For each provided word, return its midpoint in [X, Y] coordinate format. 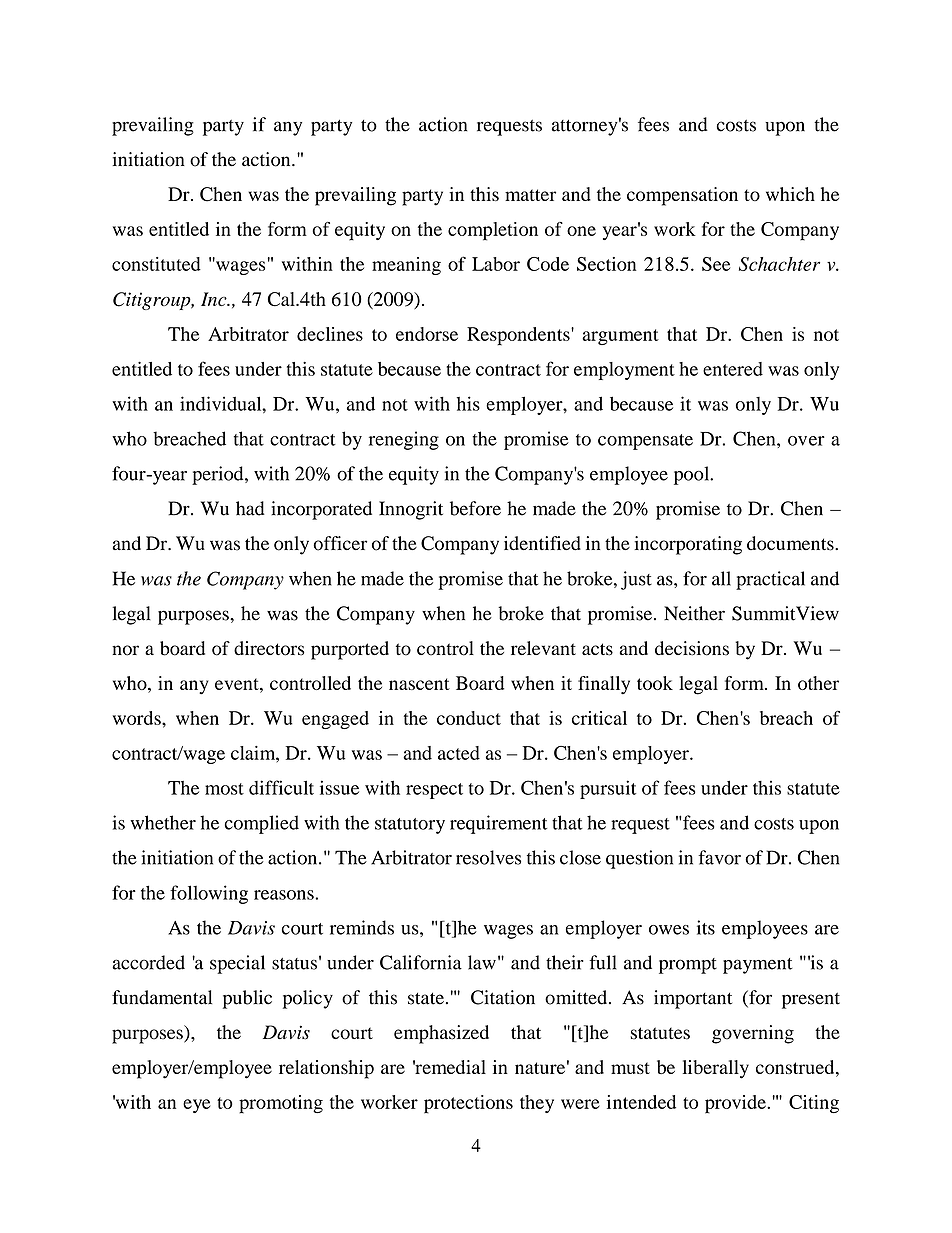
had [250, 508]
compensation [682, 196]
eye [197, 1106]
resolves [488, 857]
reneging [404, 440]
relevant [543, 648]
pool [693, 475]
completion [493, 231]
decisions [692, 648]
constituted [156, 264]
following [209, 894]
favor [719, 857]
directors [269, 648]
